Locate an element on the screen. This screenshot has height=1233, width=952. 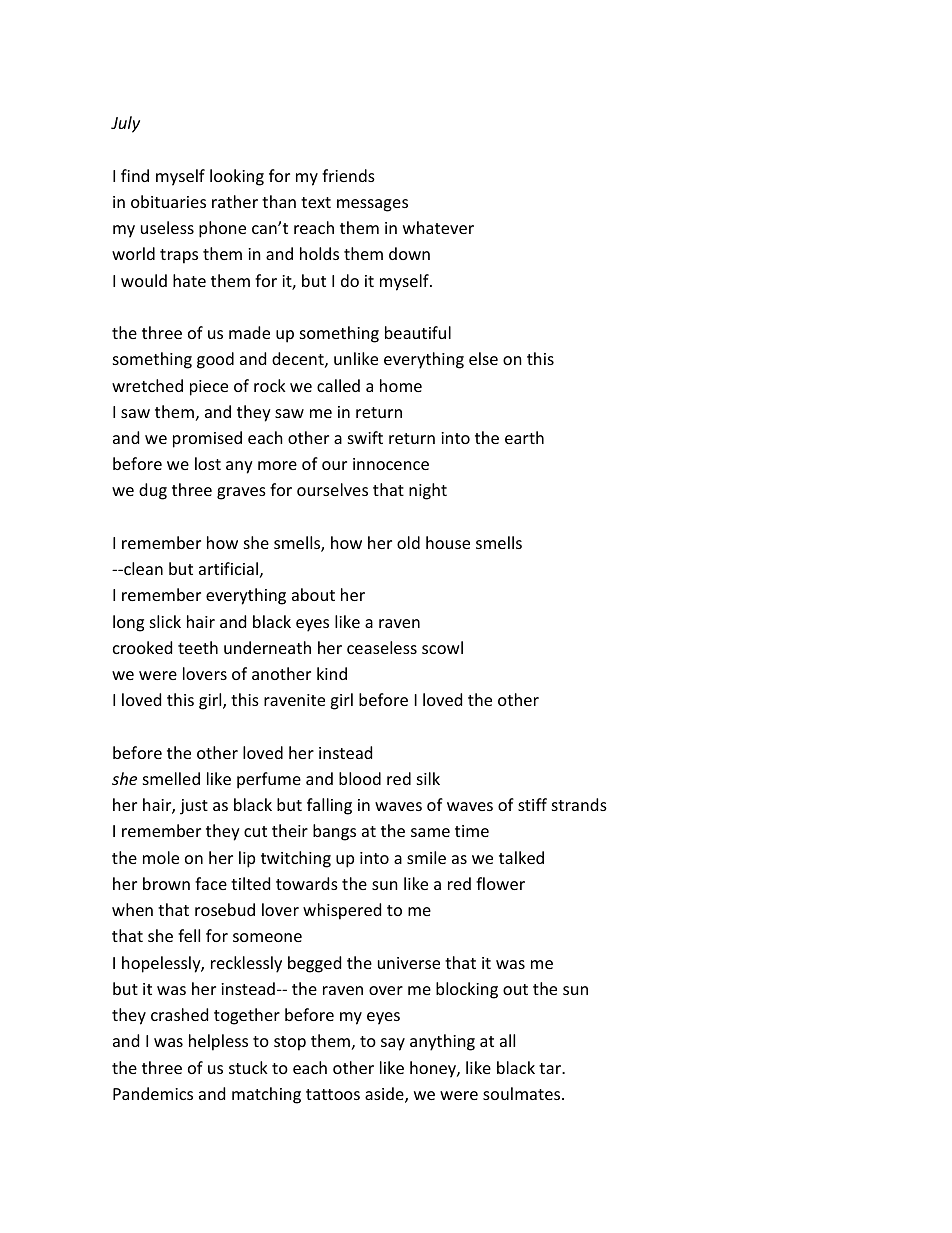
bangs is located at coordinates (334, 832).
